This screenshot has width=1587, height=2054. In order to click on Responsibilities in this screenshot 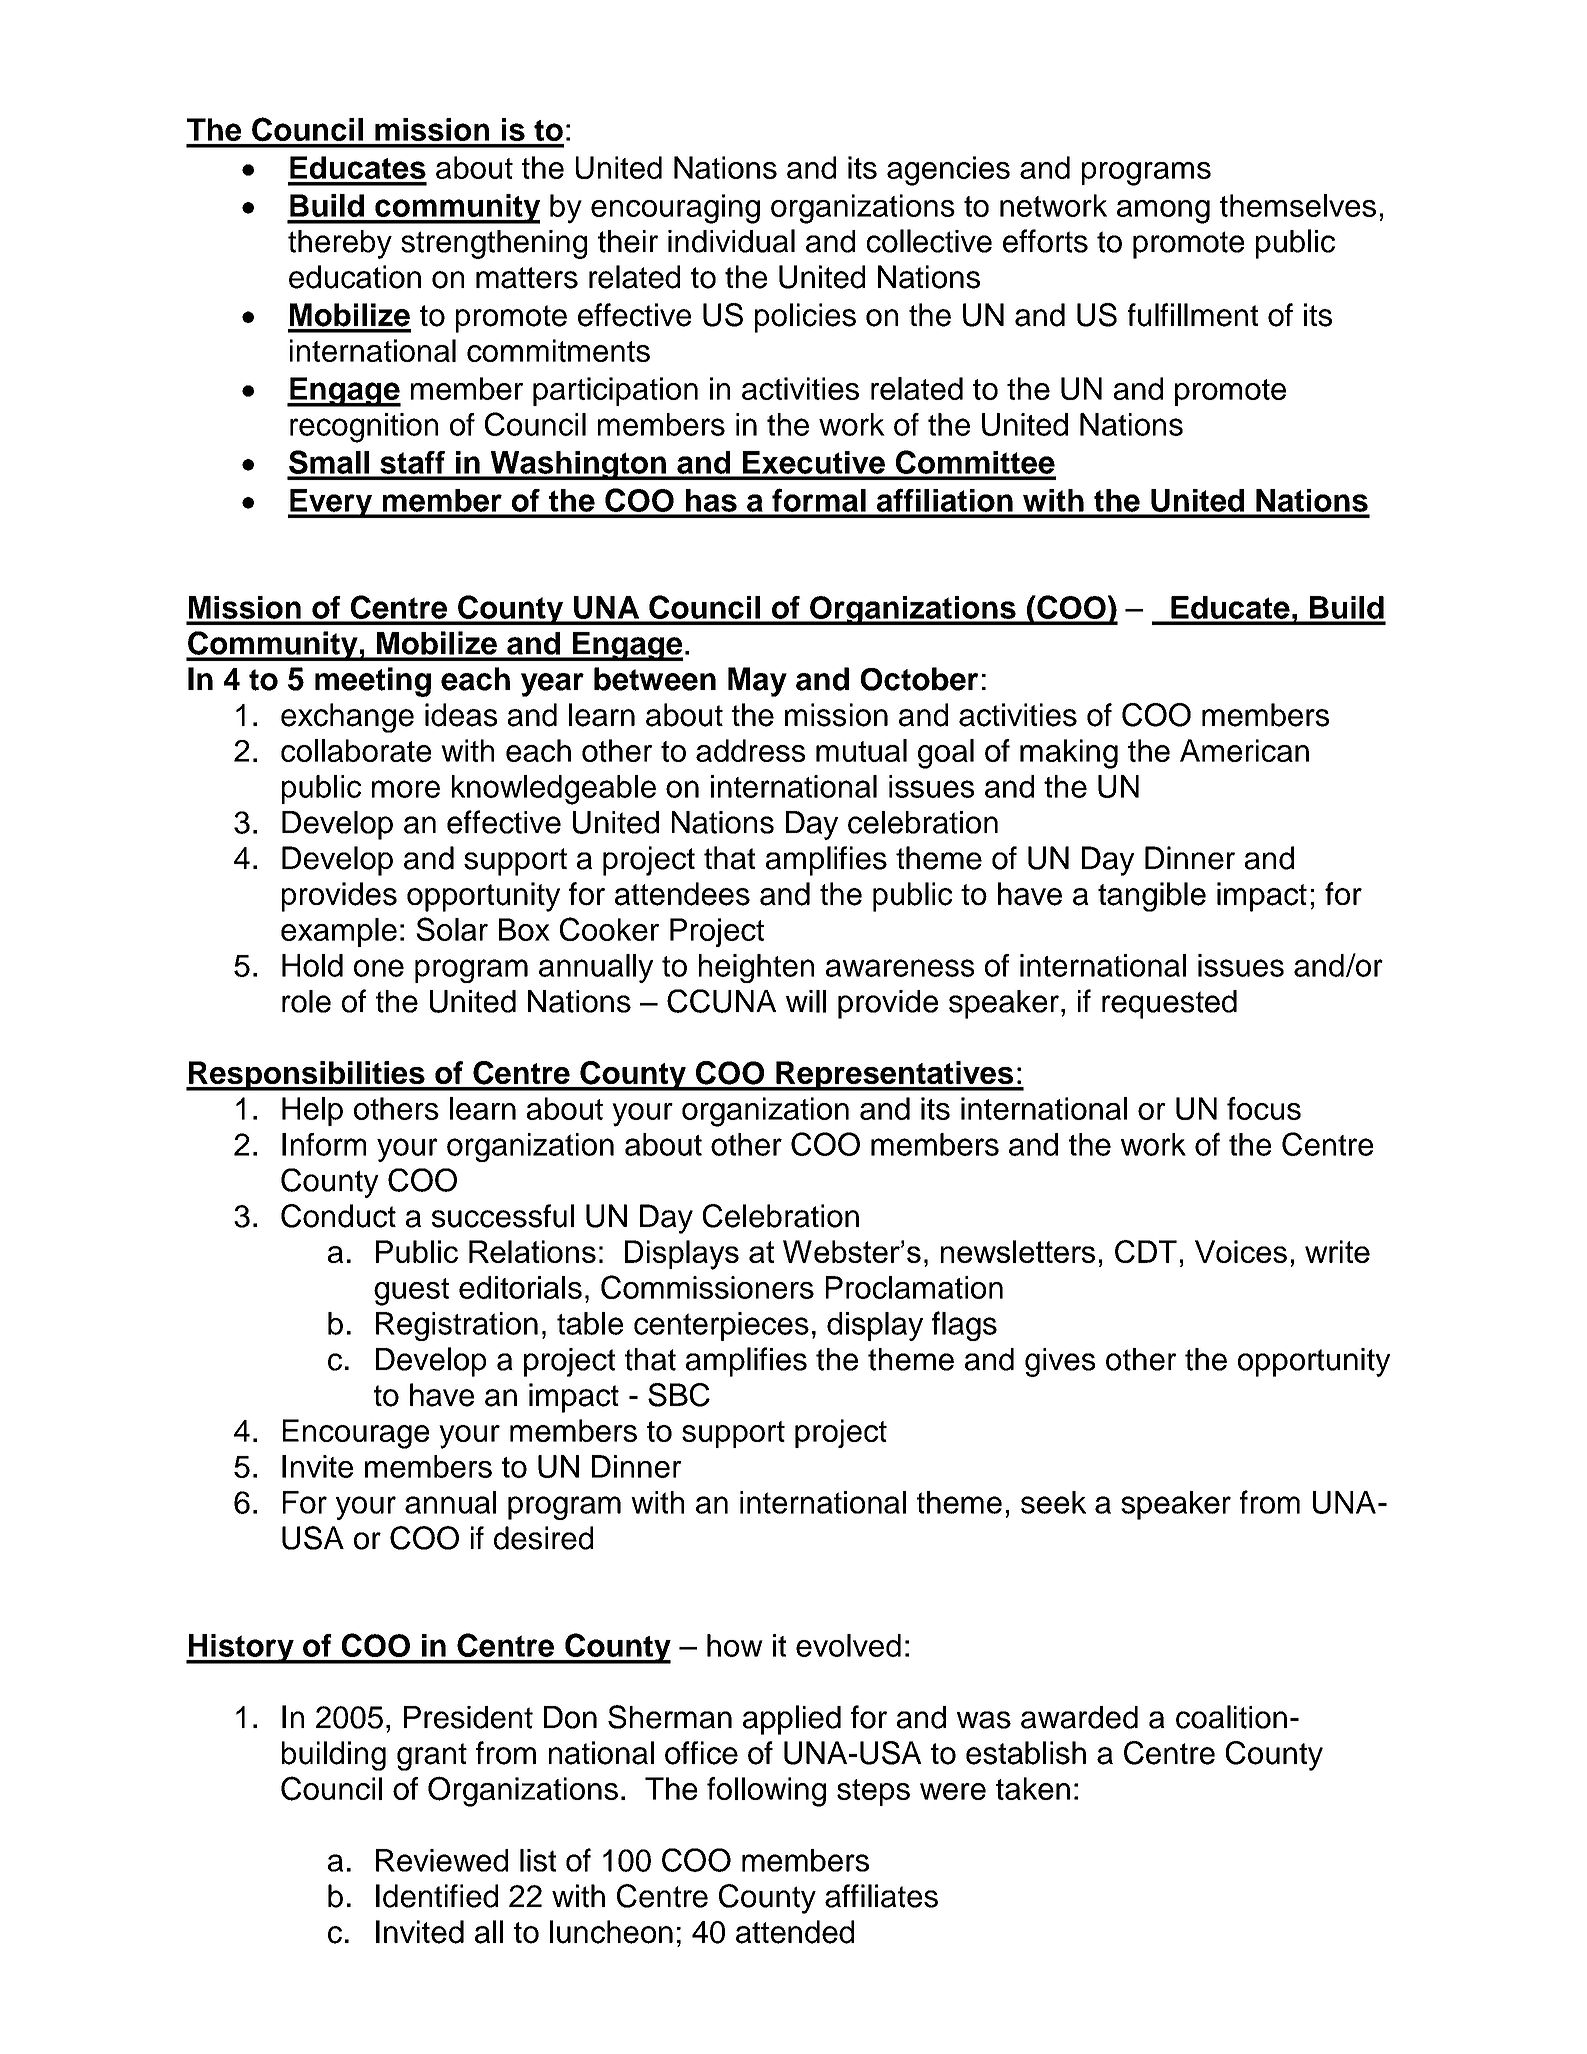, I will do `click(307, 1076)`.
